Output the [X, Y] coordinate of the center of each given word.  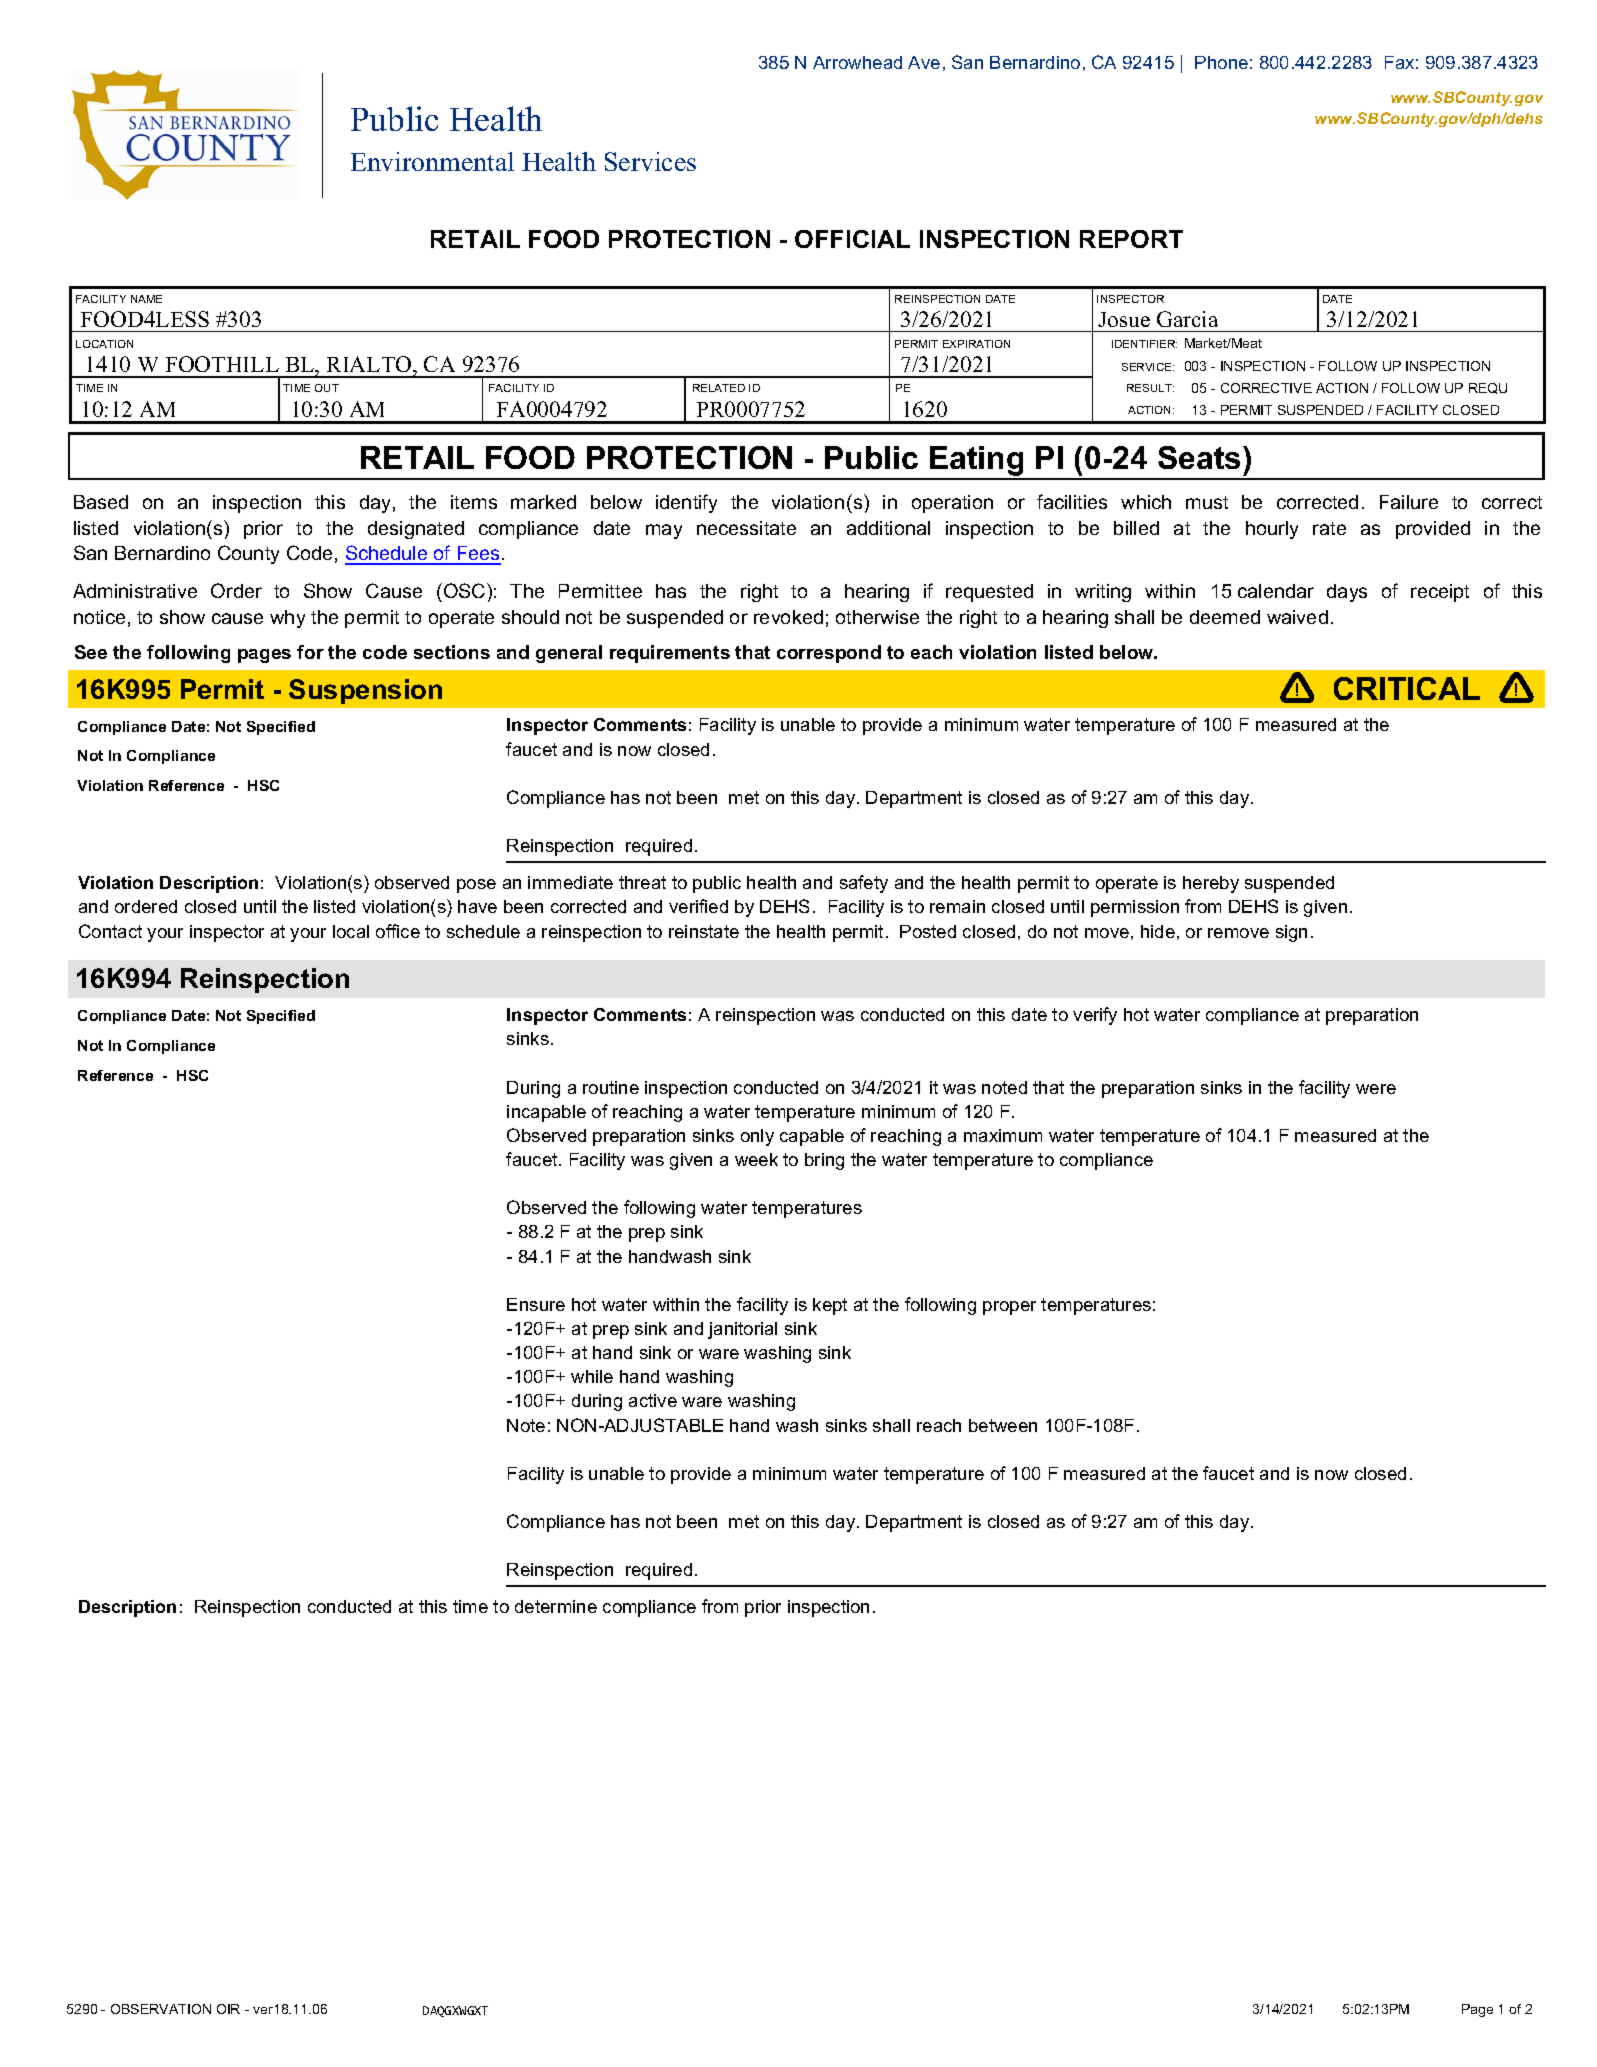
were [1376, 1089]
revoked [788, 617]
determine [556, 1606]
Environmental [432, 161]
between [1003, 1425]
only [757, 1137]
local [351, 931]
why [287, 619]
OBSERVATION [161, 2009]
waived [1297, 617]
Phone [1221, 62]
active [653, 1400]
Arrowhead [857, 62]
